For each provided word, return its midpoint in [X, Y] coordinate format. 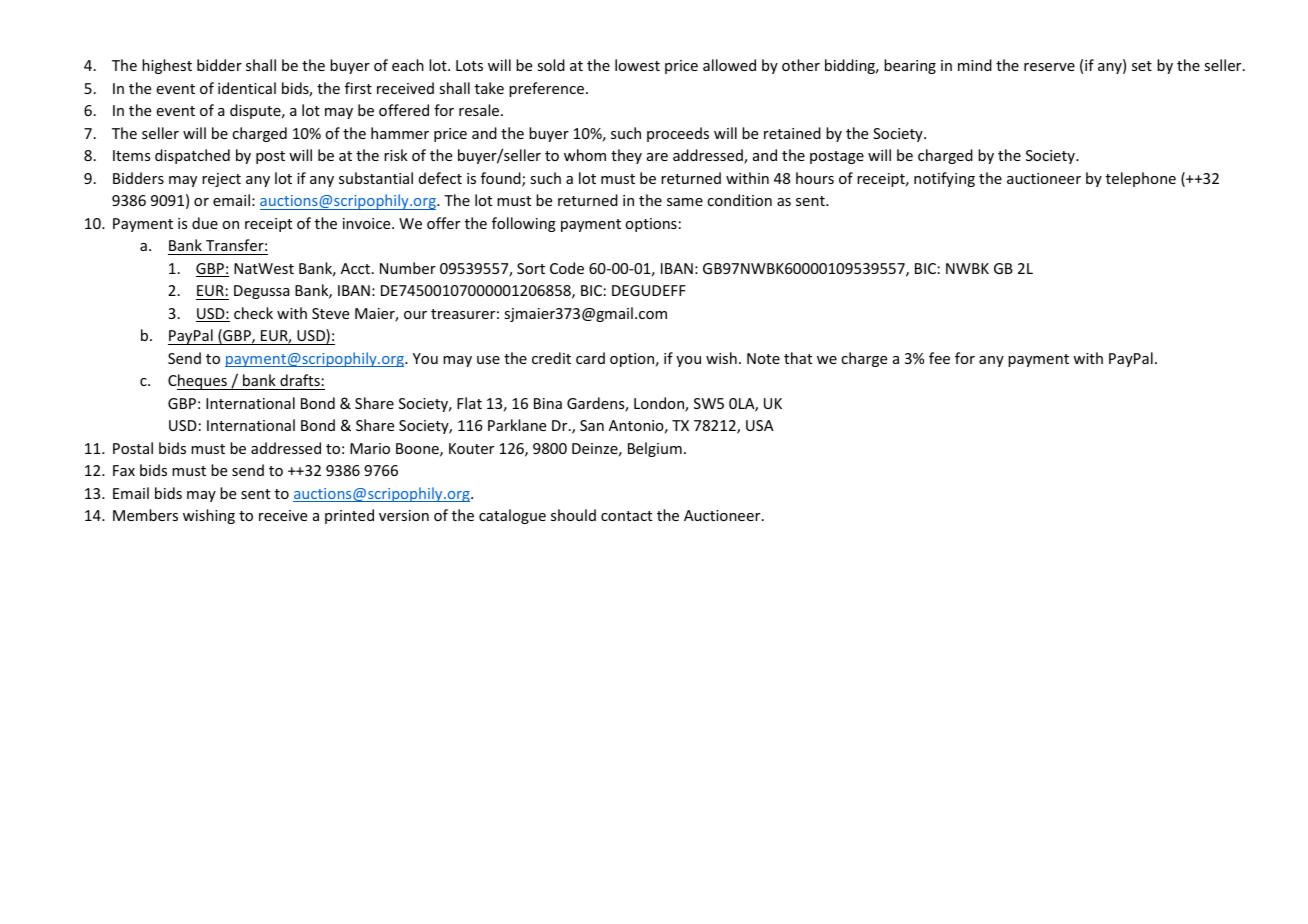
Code [567, 268]
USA [760, 425]
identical [247, 88]
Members [145, 515]
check [253, 313]
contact [626, 516]
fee [939, 358]
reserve [1049, 67]
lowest [637, 65]
